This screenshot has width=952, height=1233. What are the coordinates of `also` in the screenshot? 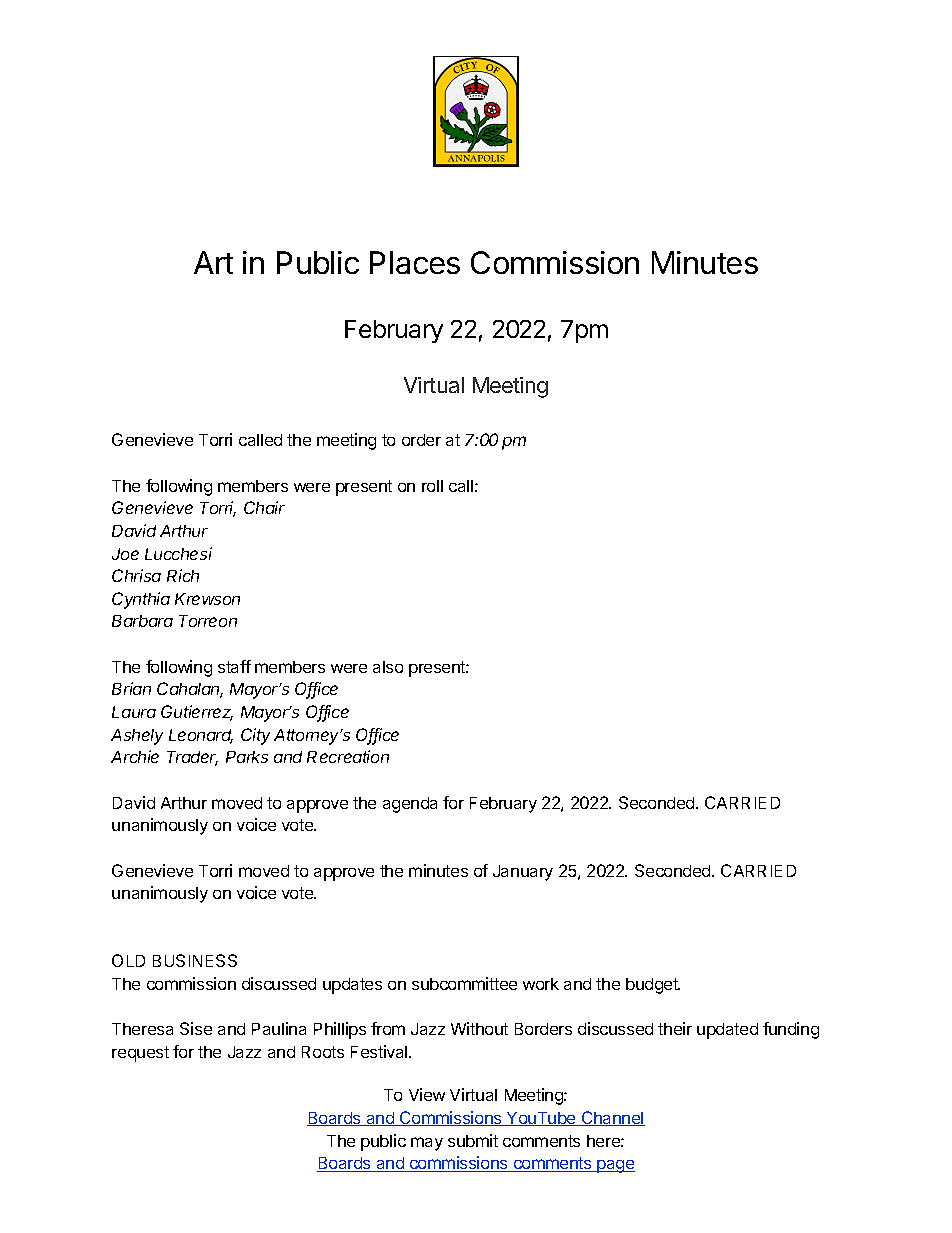 It's located at (388, 667).
